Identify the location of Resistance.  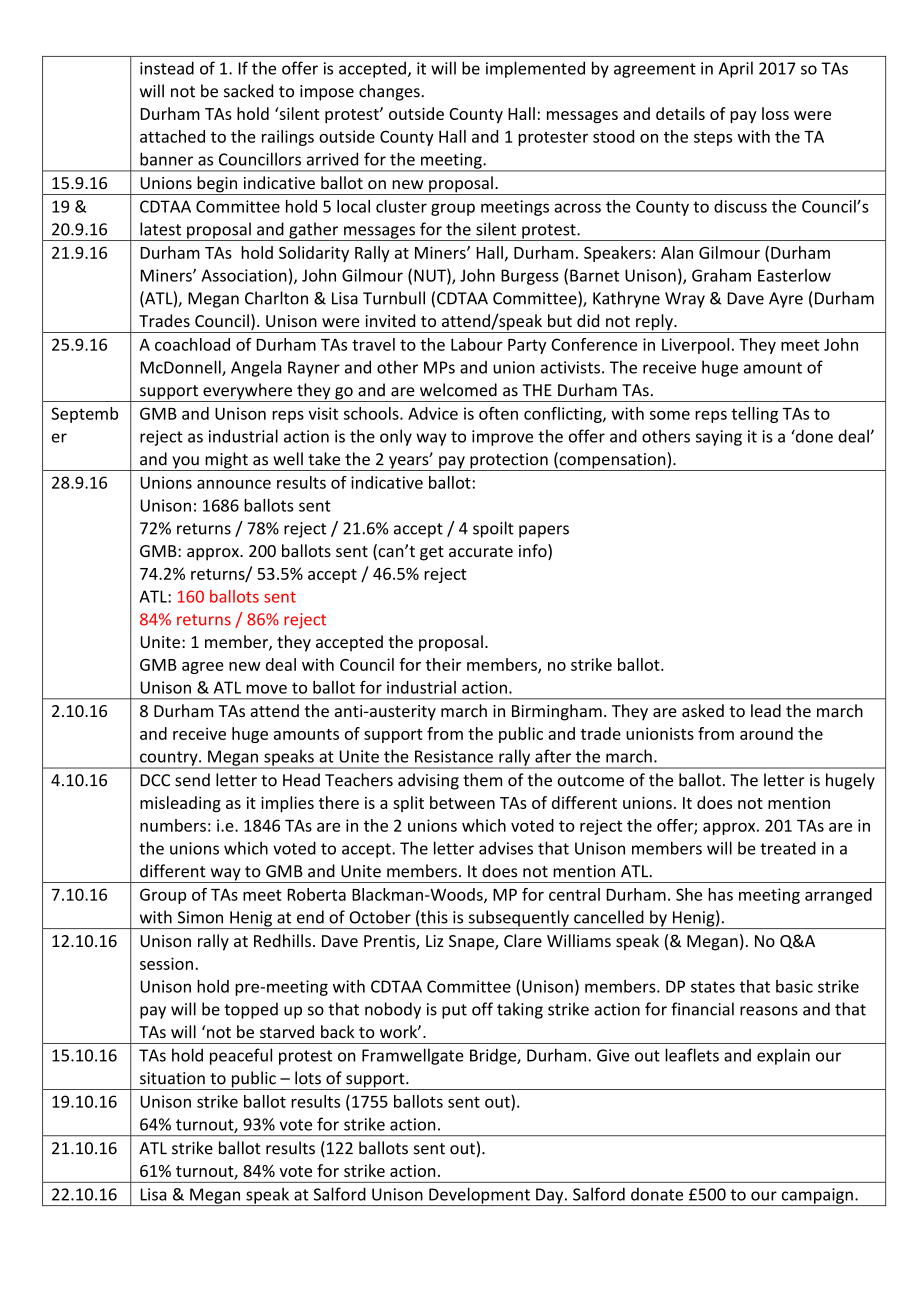
(454, 756).
